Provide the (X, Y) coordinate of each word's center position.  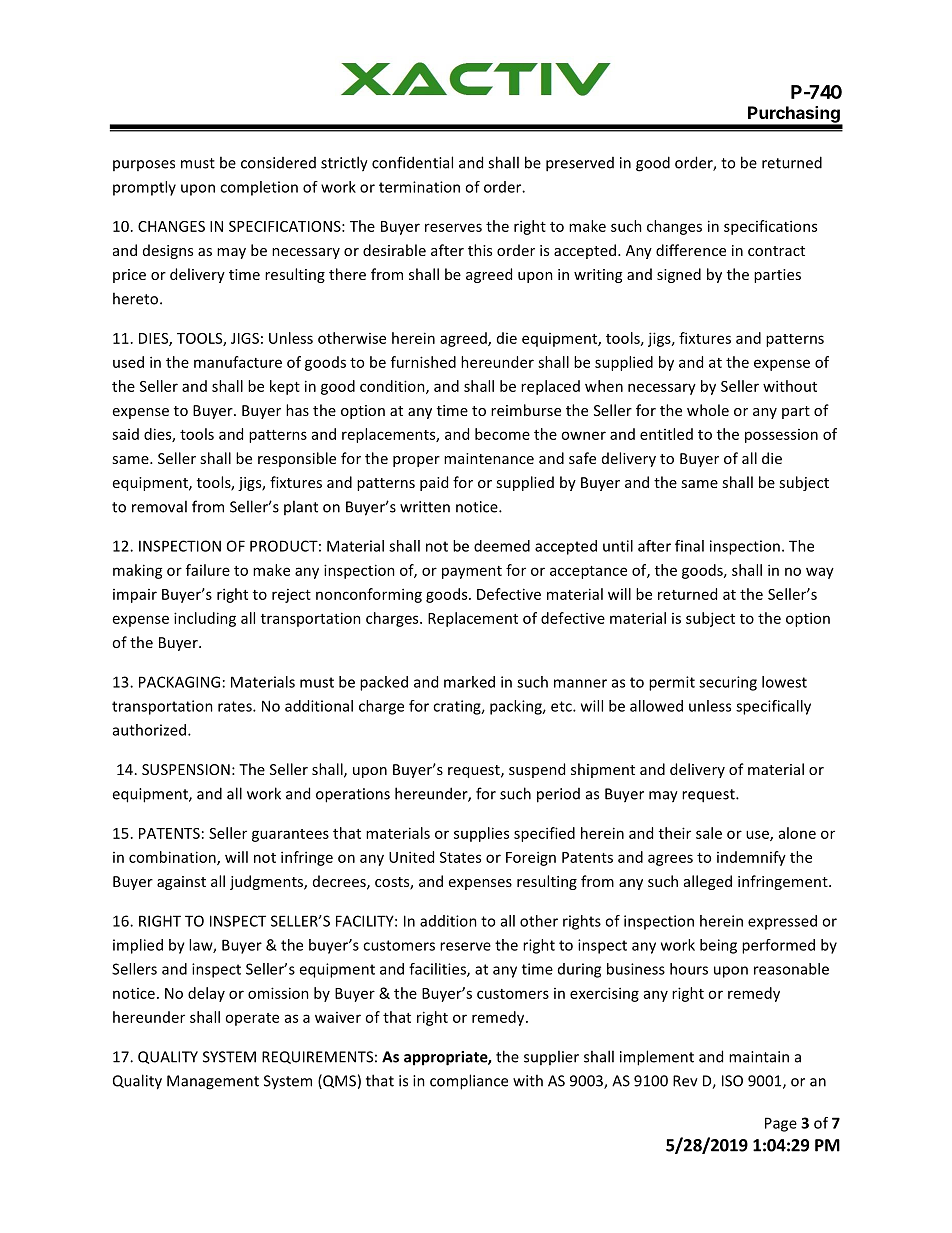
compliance (469, 1082)
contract (776, 251)
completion (259, 188)
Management (213, 1082)
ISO (732, 1081)
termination (419, 187)
